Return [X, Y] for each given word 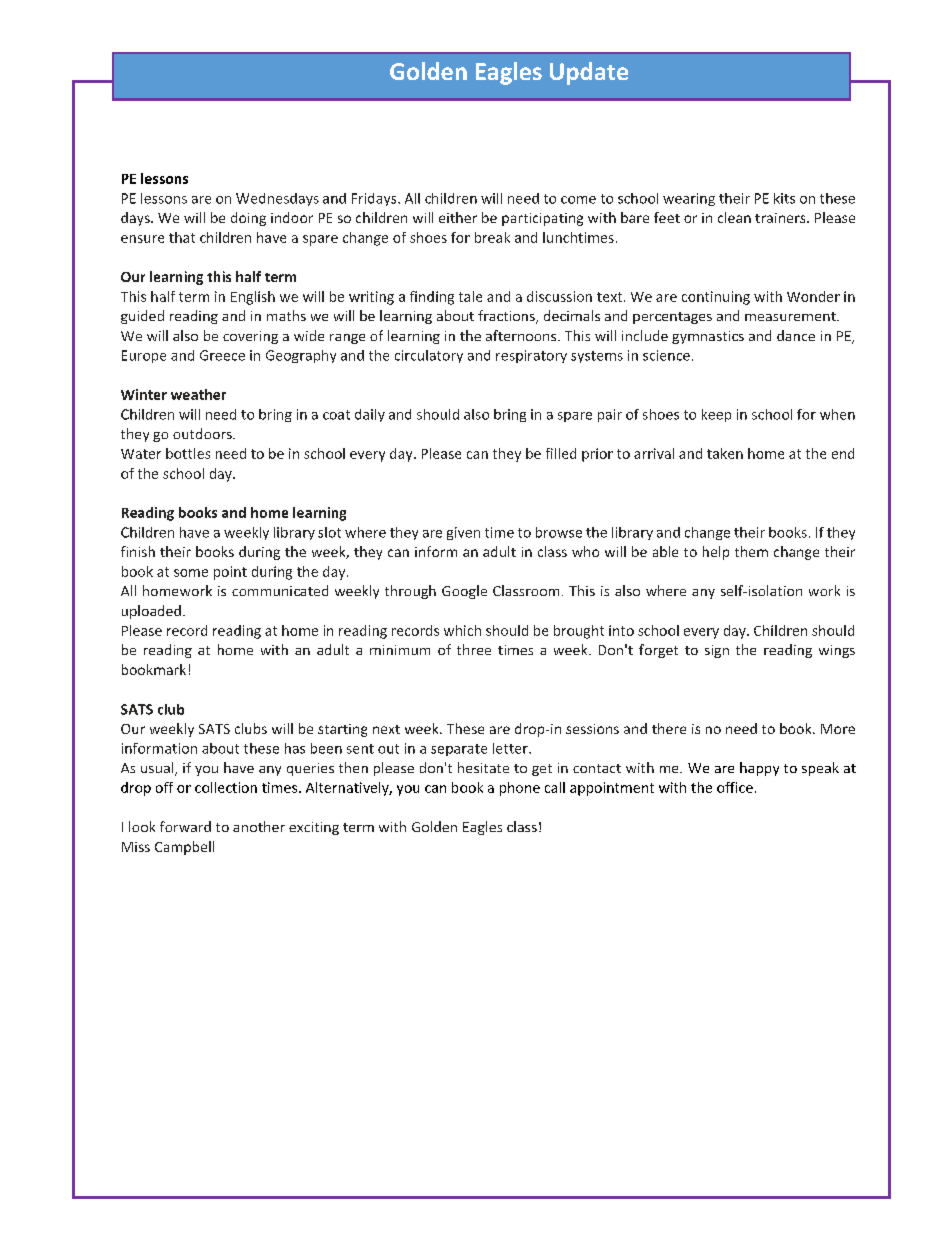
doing [248, 219]
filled [561, 453]
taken [725, 453]
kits [784, 198]
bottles [188, 453]
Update [589, 73]
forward [185, 826]
